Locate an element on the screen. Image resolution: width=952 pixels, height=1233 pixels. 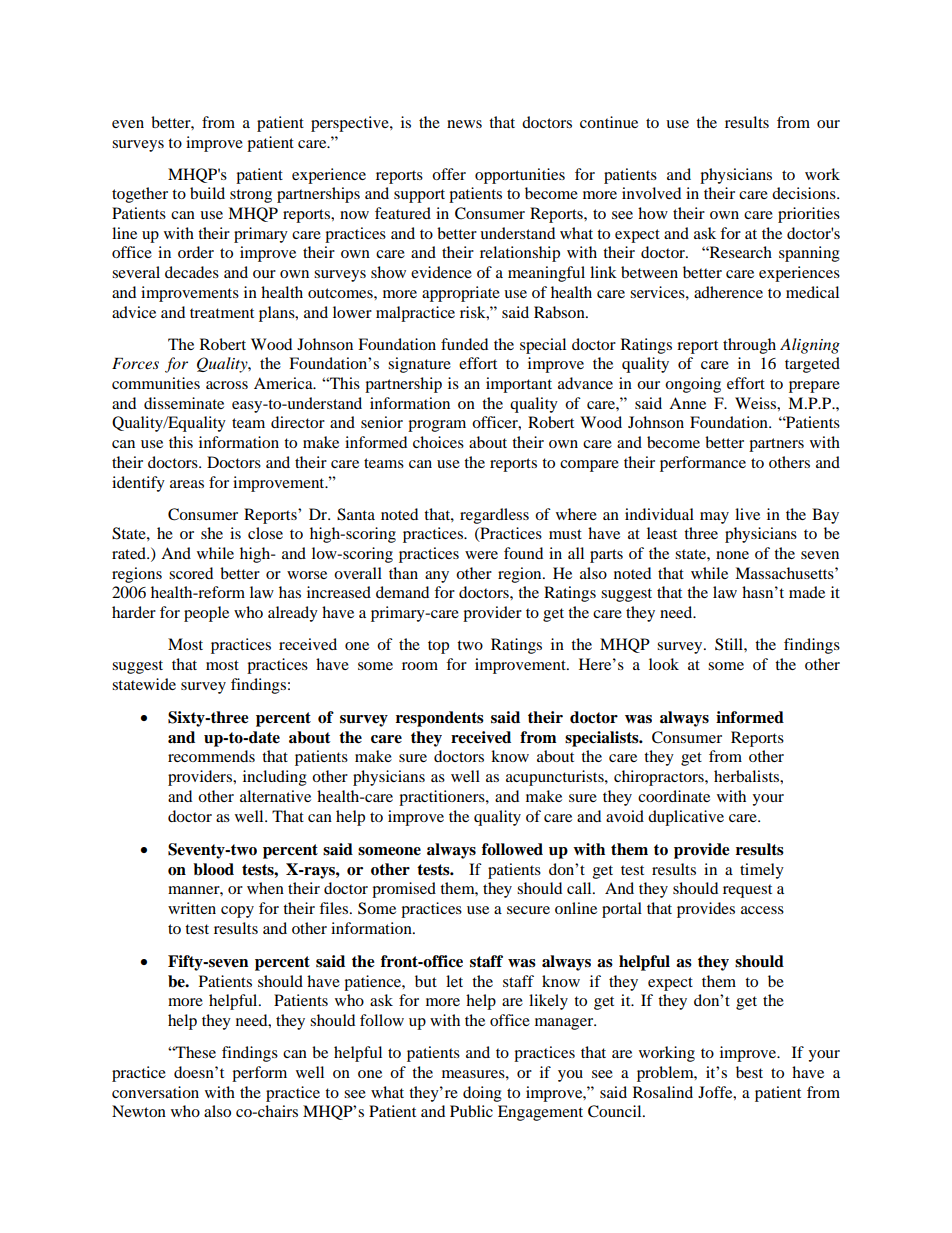
choices is located at coordinates (438, 442).
